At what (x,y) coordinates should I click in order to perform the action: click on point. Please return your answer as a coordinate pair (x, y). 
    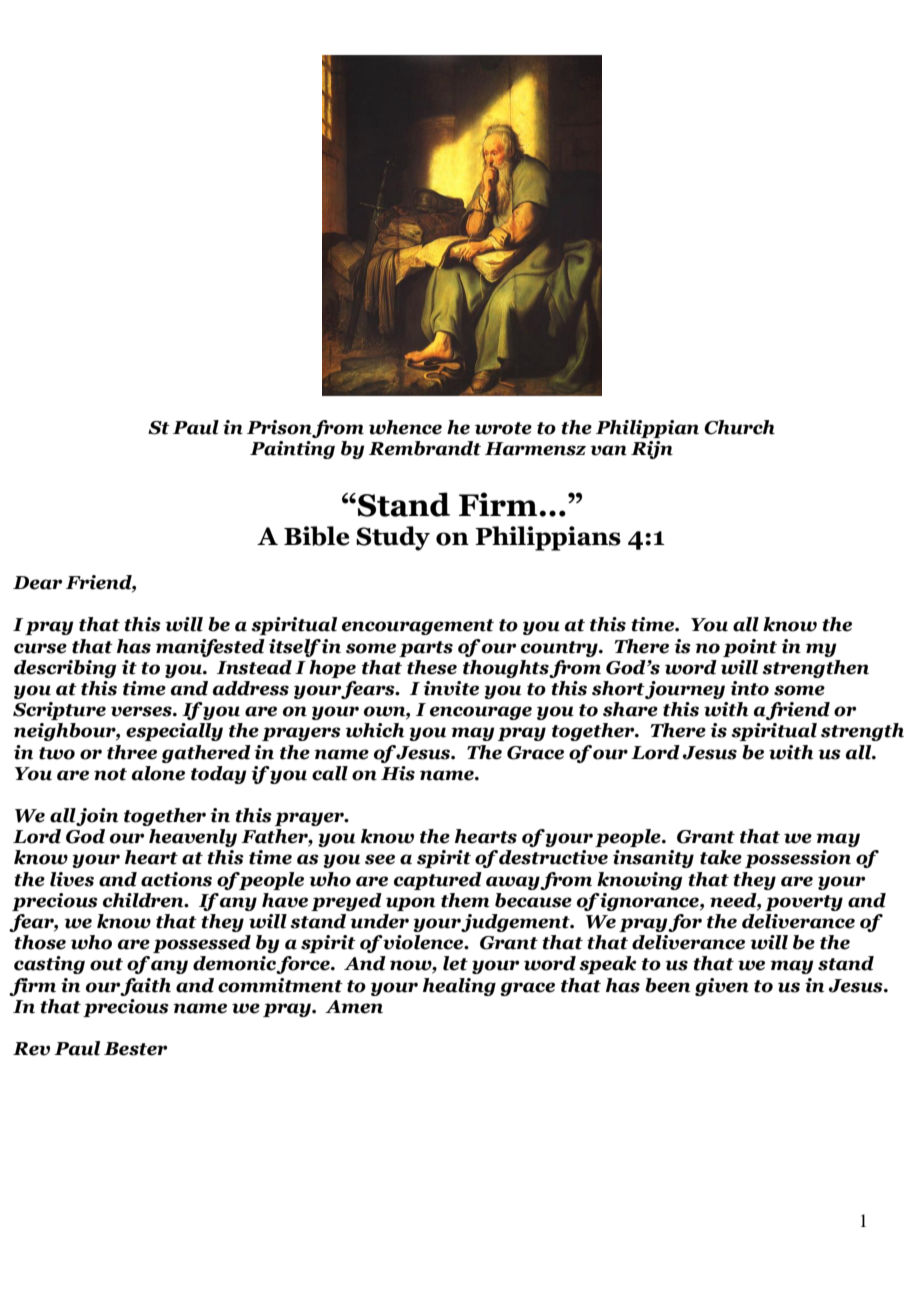
    Looking at the image, I should click on (750, 648).
